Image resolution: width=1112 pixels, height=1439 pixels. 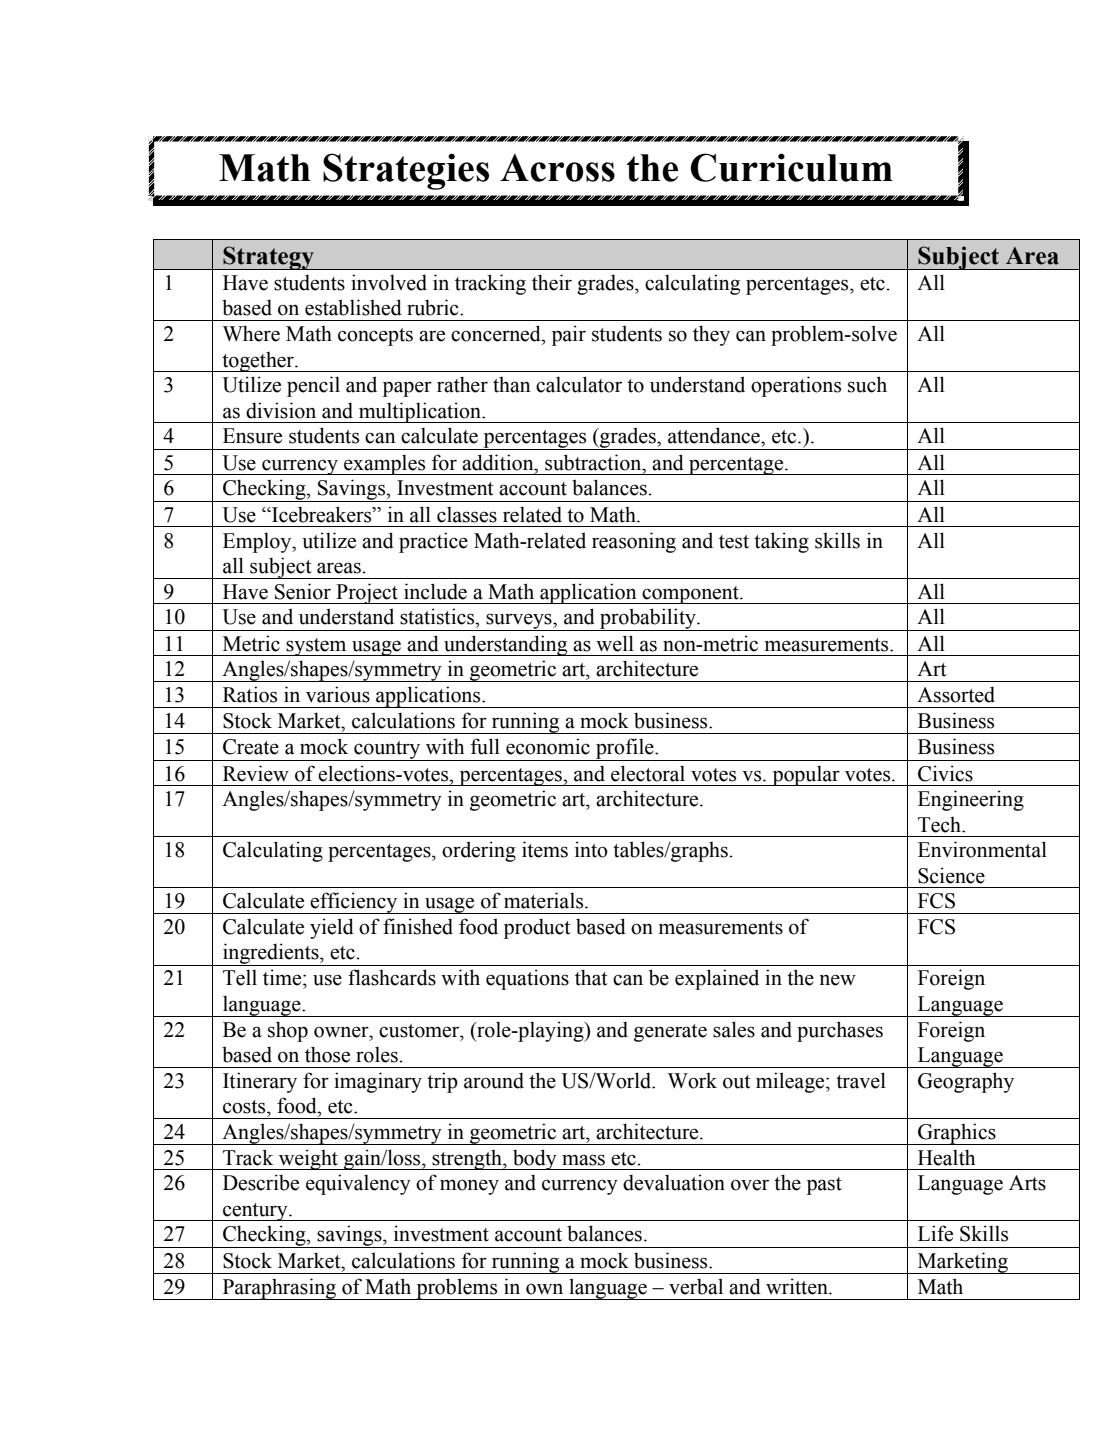 I want to click on Life, so click(x=935, y=1233).
